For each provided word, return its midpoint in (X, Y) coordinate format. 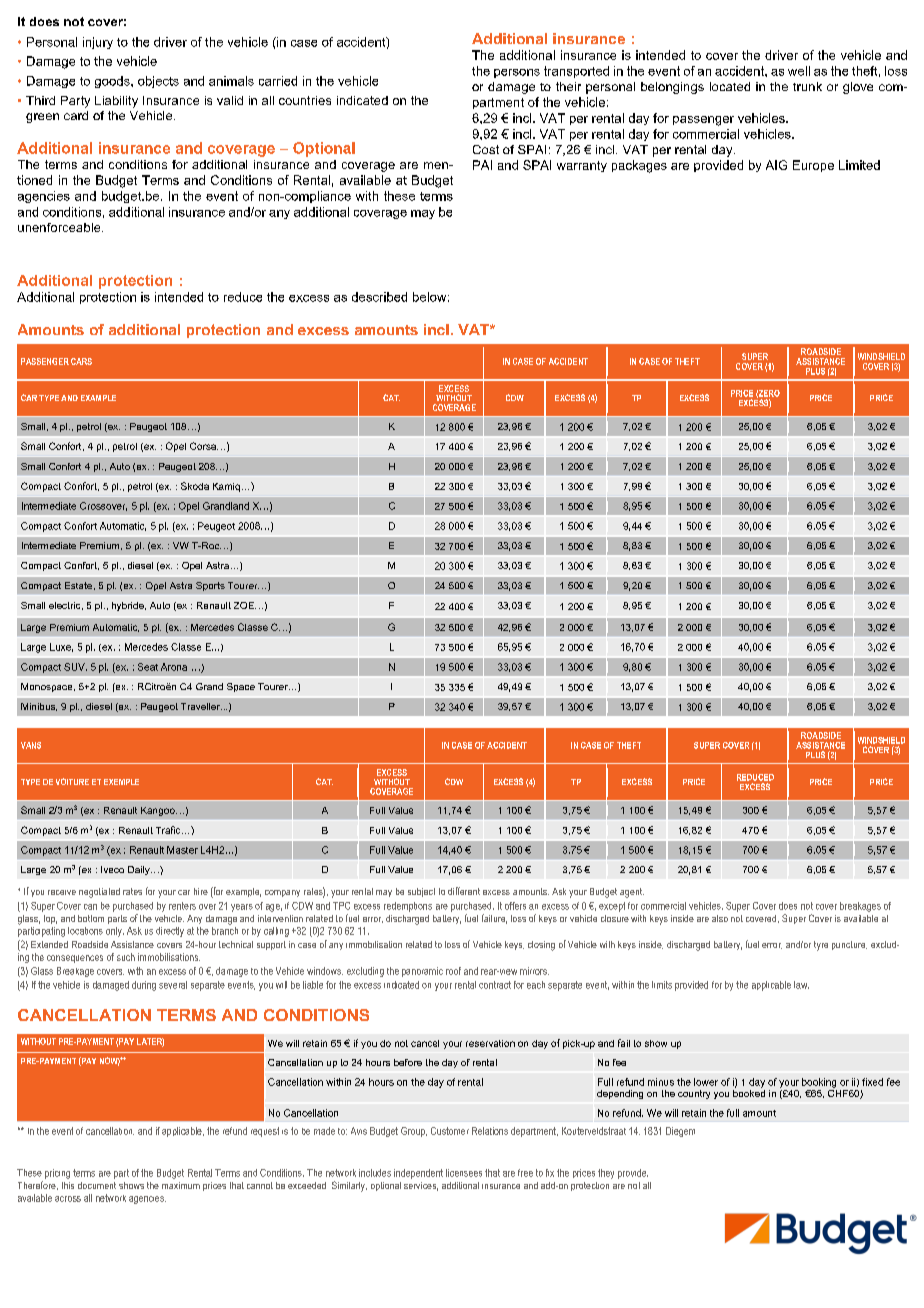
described (379, 297)
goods (113, 82)
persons (517, 73)
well (799, 71)
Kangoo (159, 811)
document (97, 1185)
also (720, 918)
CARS (81, 361)
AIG (776, 165)
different (464, 891)
